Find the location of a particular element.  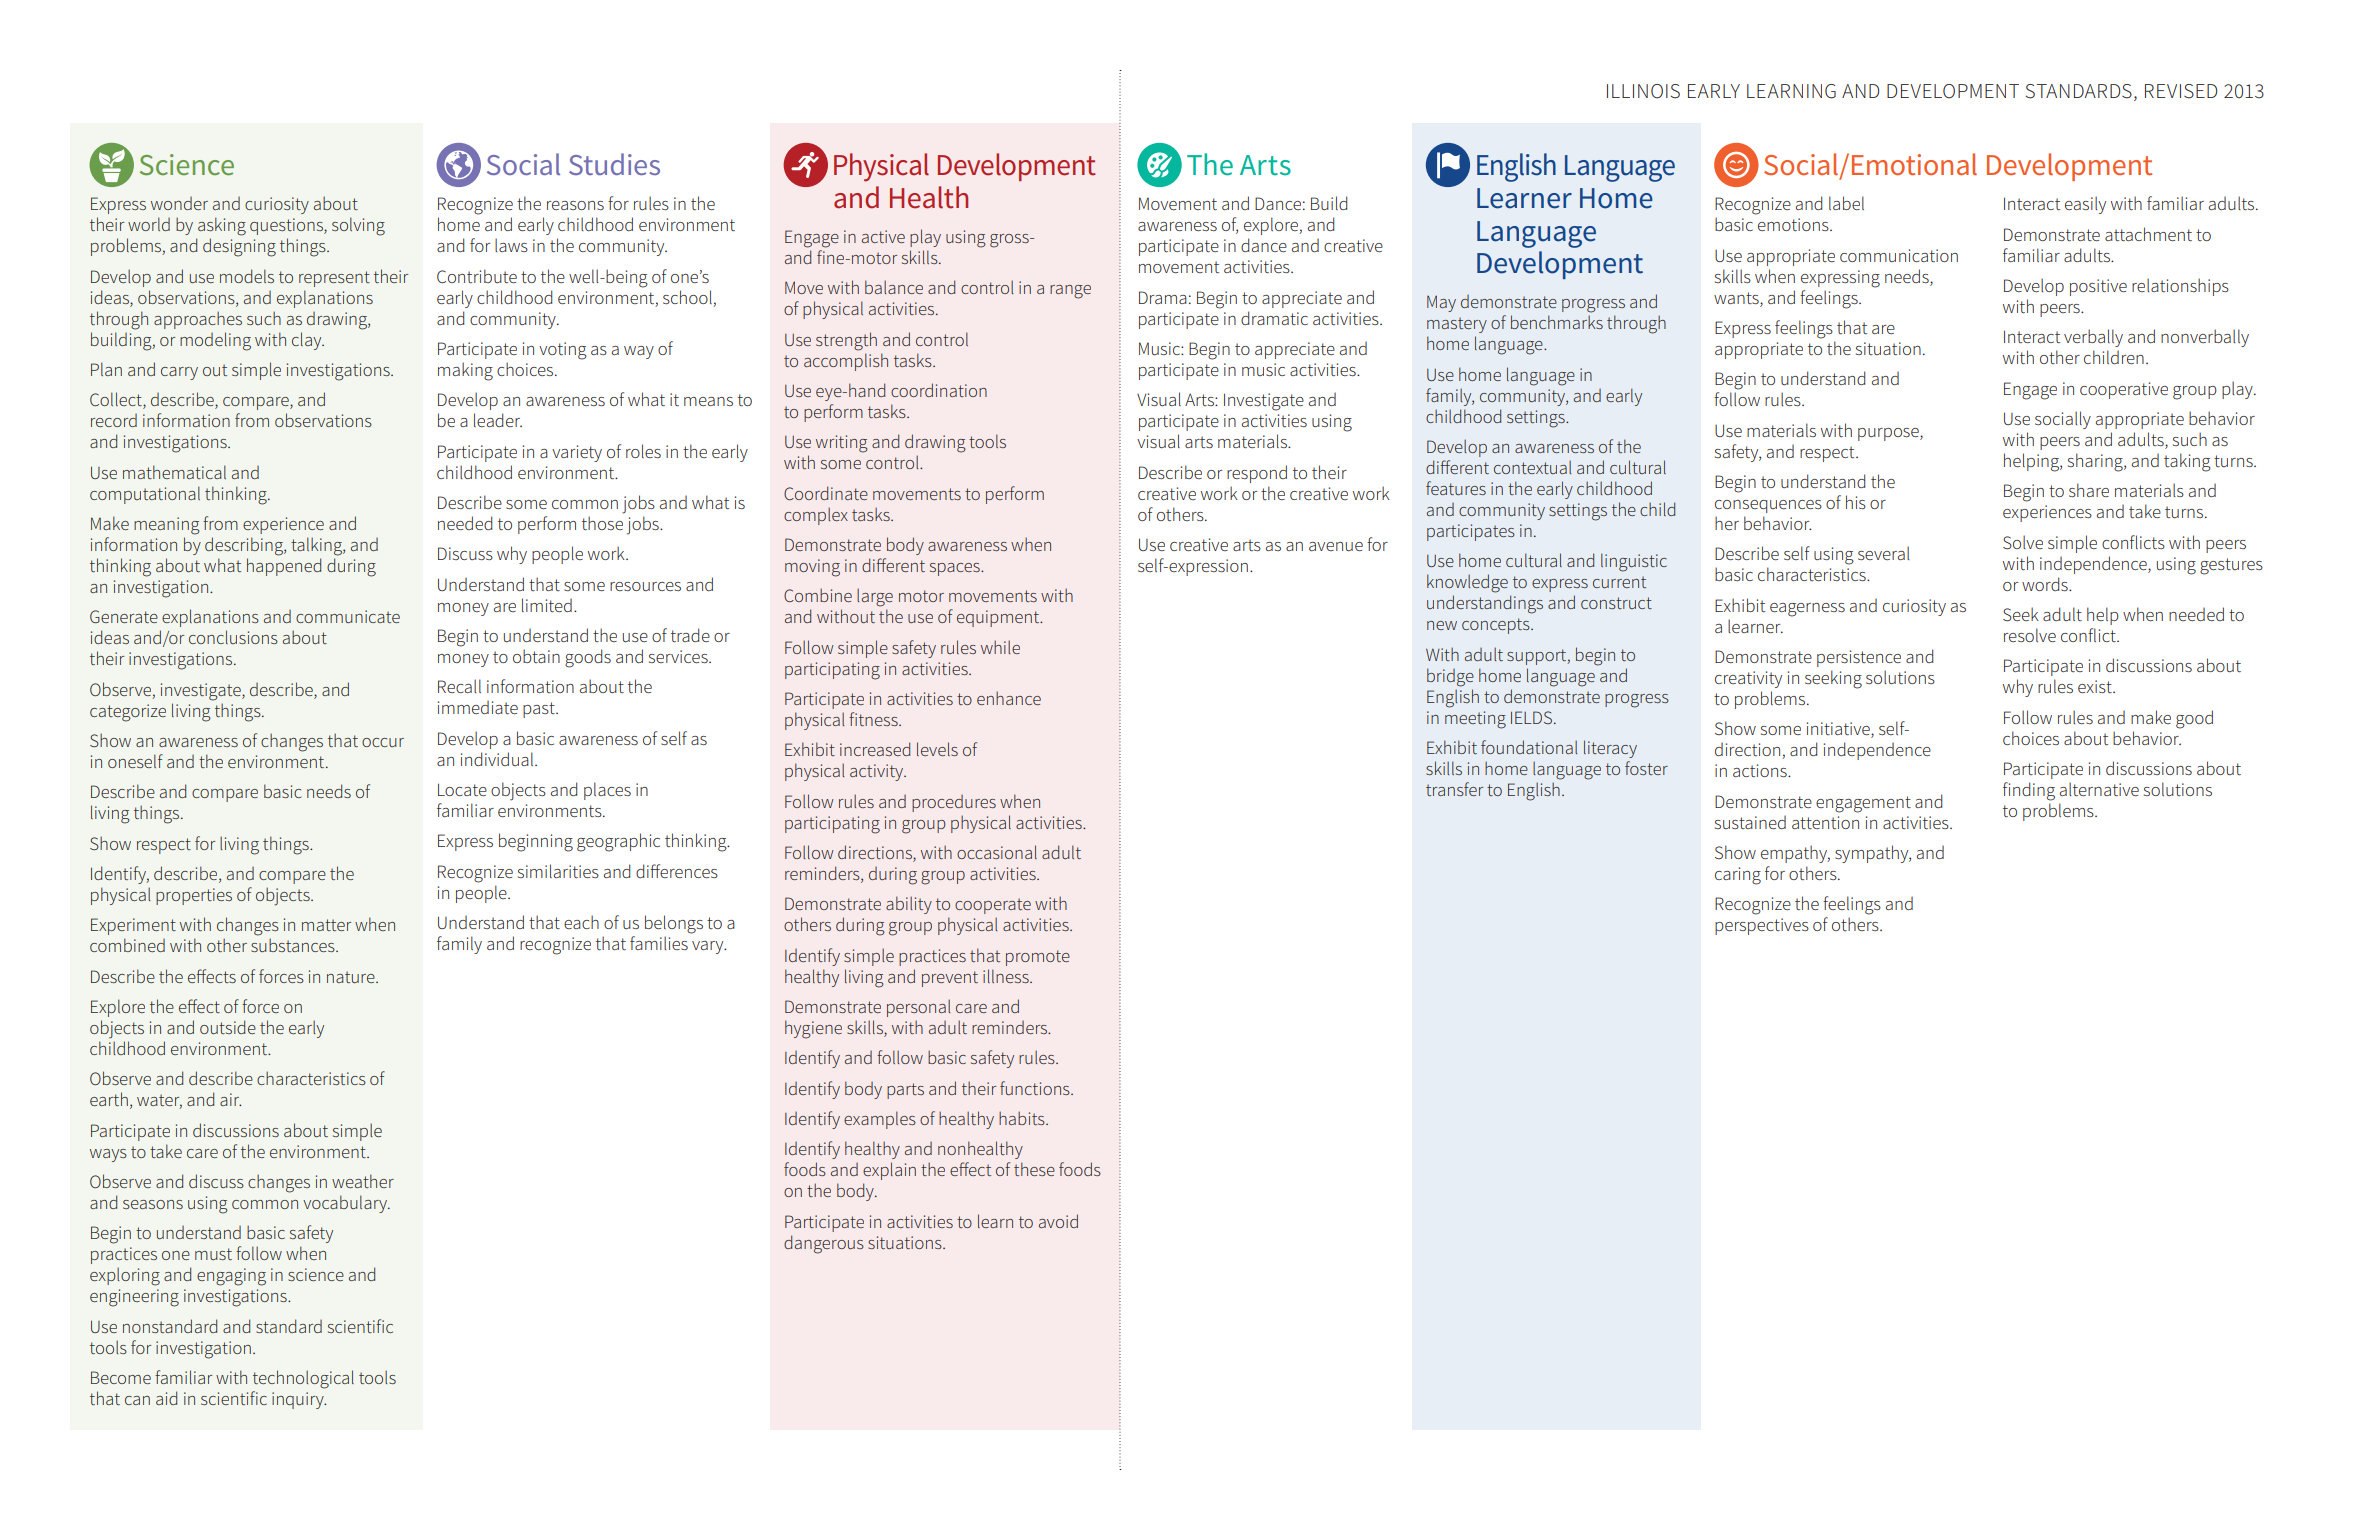

Studies is located at coordinates (614, 164).
